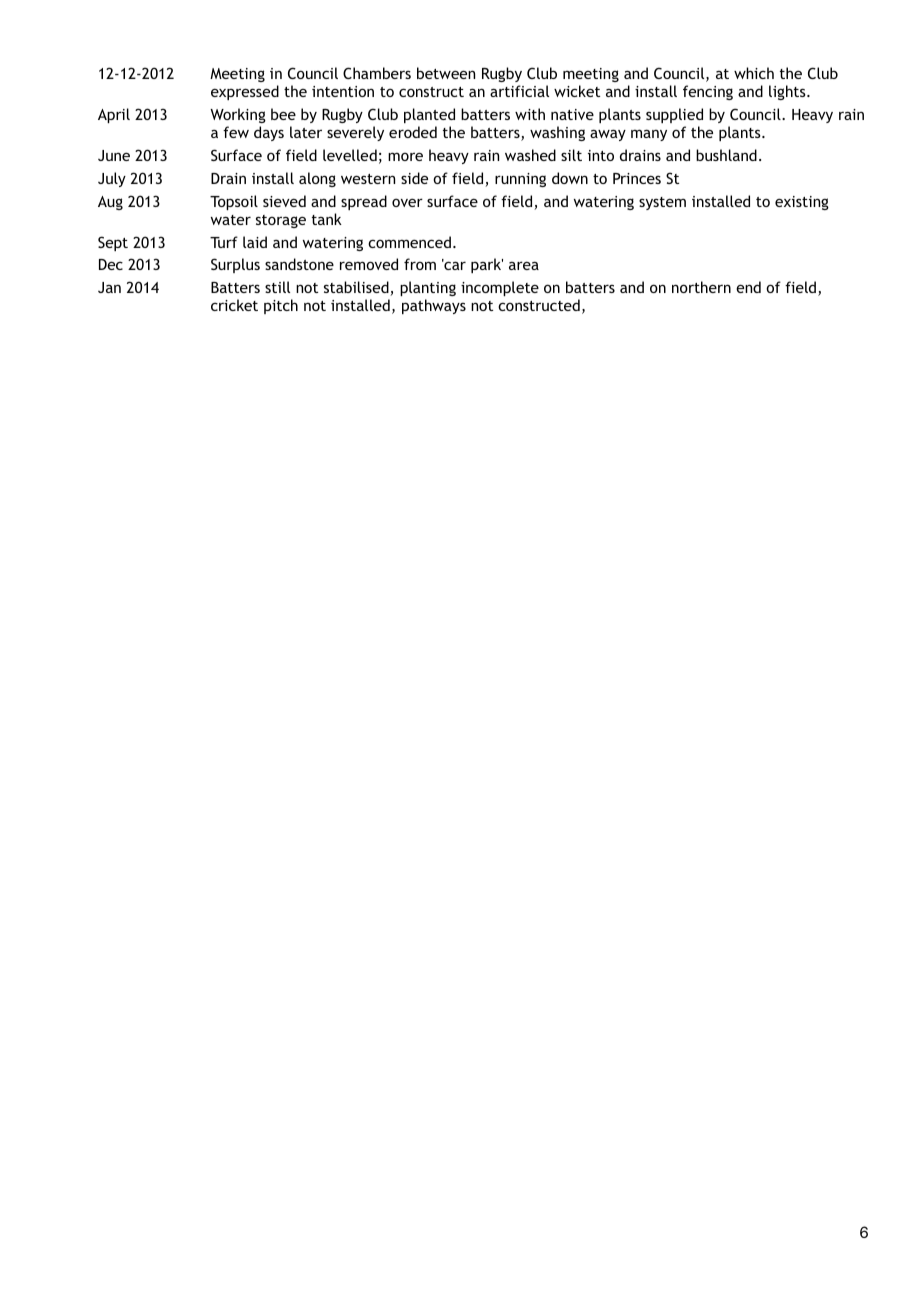 The image size is (924, 1308). I want to click on eroded, so click(413, 132).
